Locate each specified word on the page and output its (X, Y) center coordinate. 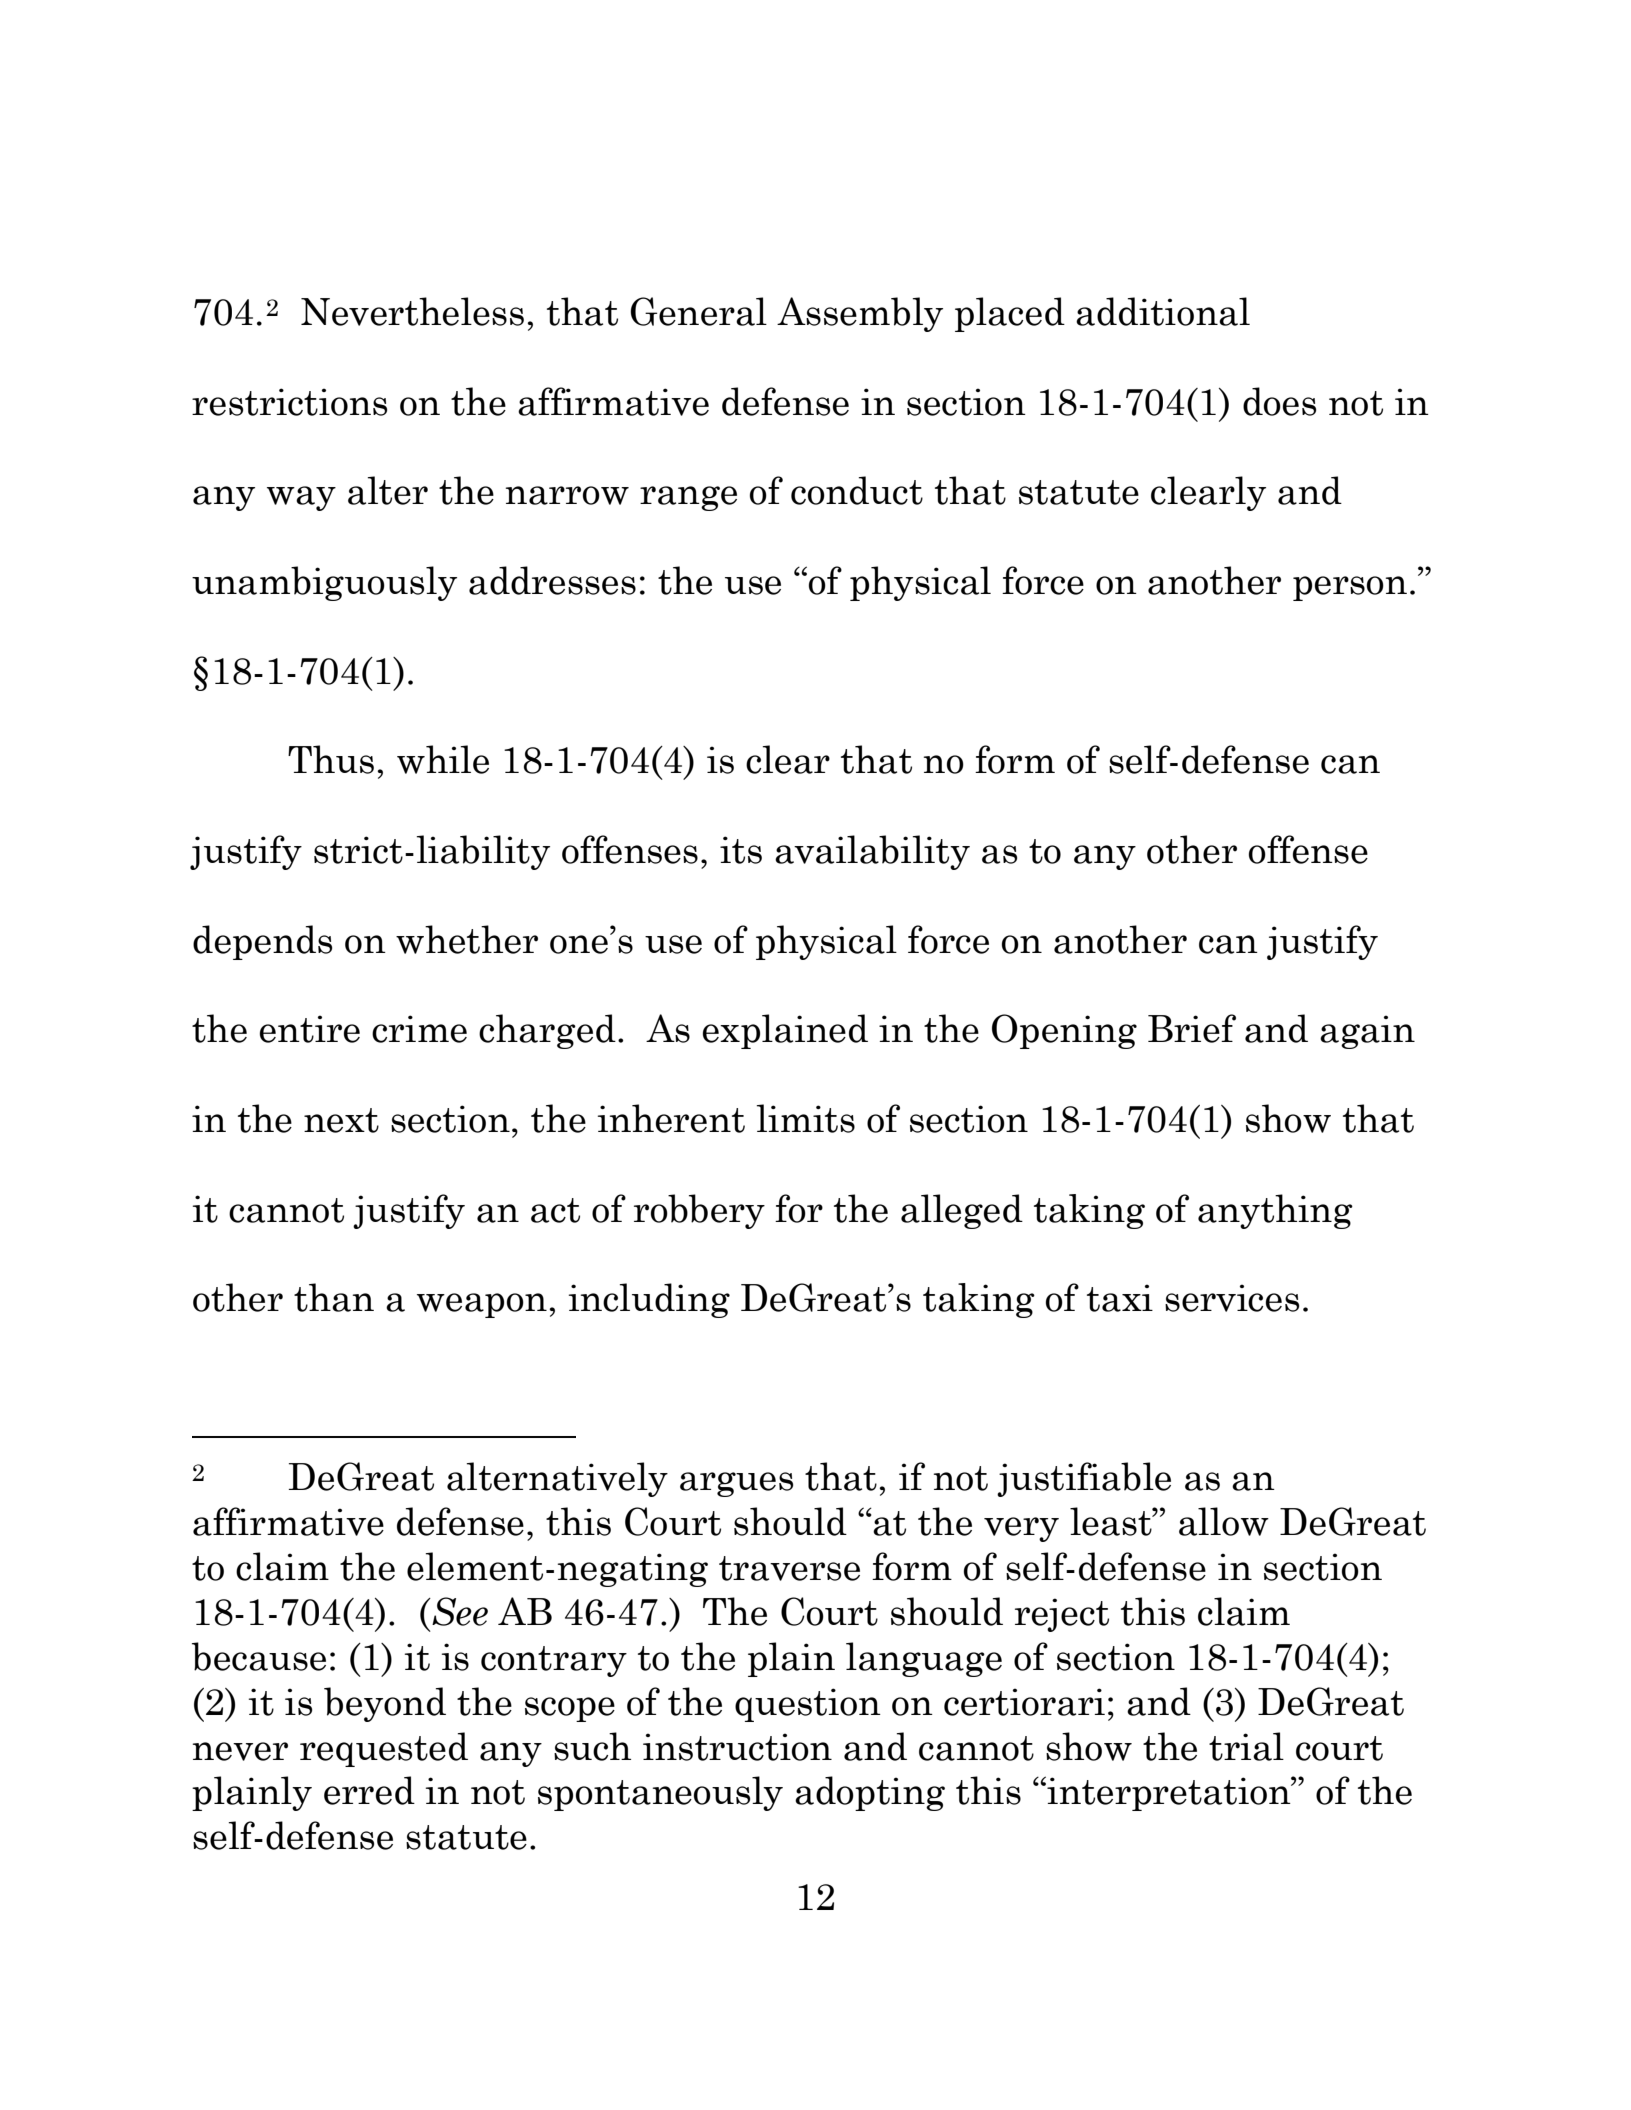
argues (736, 1484)
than (334, 1297)
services (1232, 1298)
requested (384, 1749)
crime (419, 1029)
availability (872, 852)
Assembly (860, 314)
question (808, 1705)
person (1350, 588)
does (1279, 401)
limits (805, 1118)
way (301, 498)
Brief (1192, 1028)
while (443, 759)
